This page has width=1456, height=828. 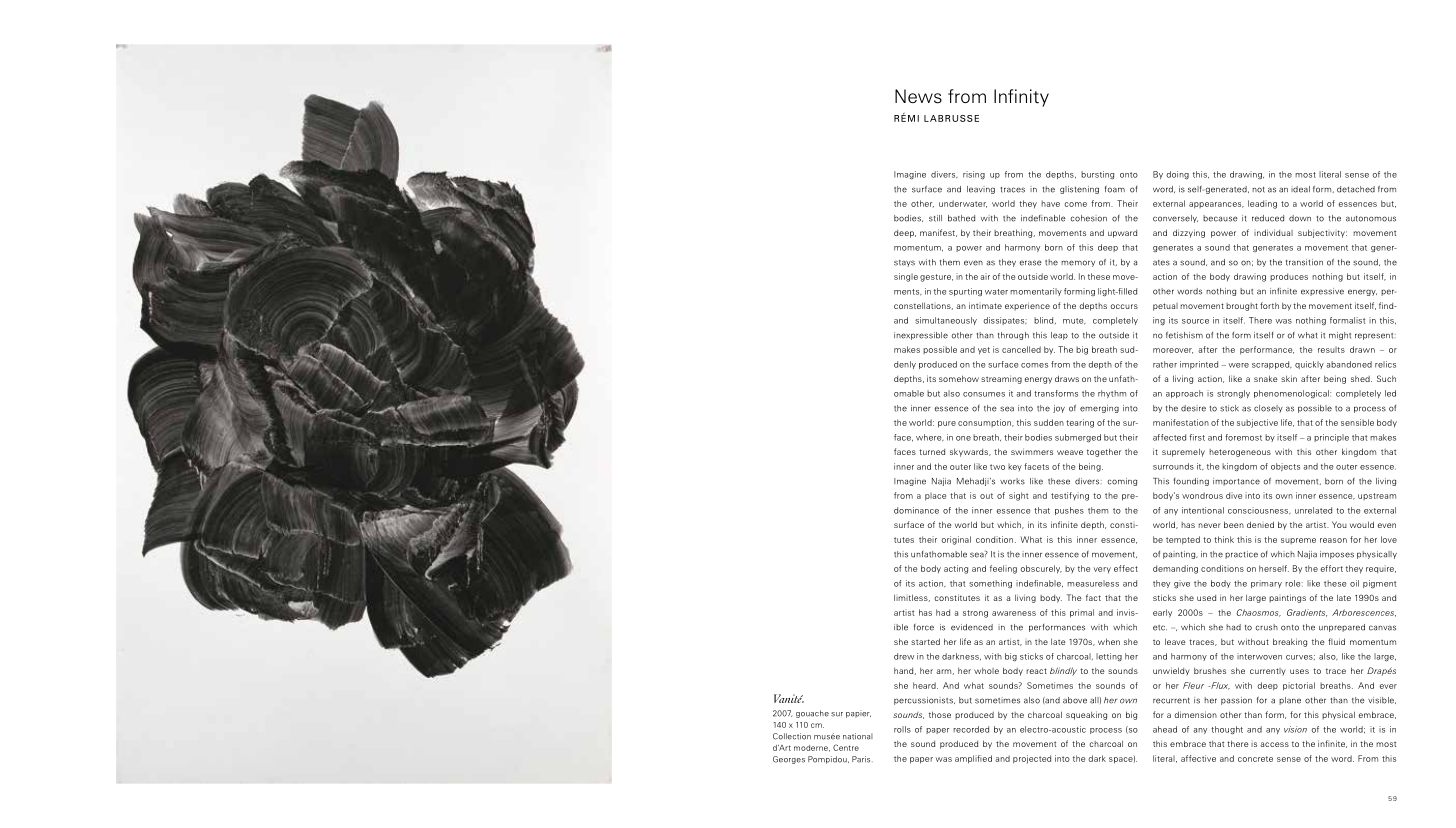 What do you see at coordinates (858, 736) in the page?
I see `national` at bounding box center [858, 736].
